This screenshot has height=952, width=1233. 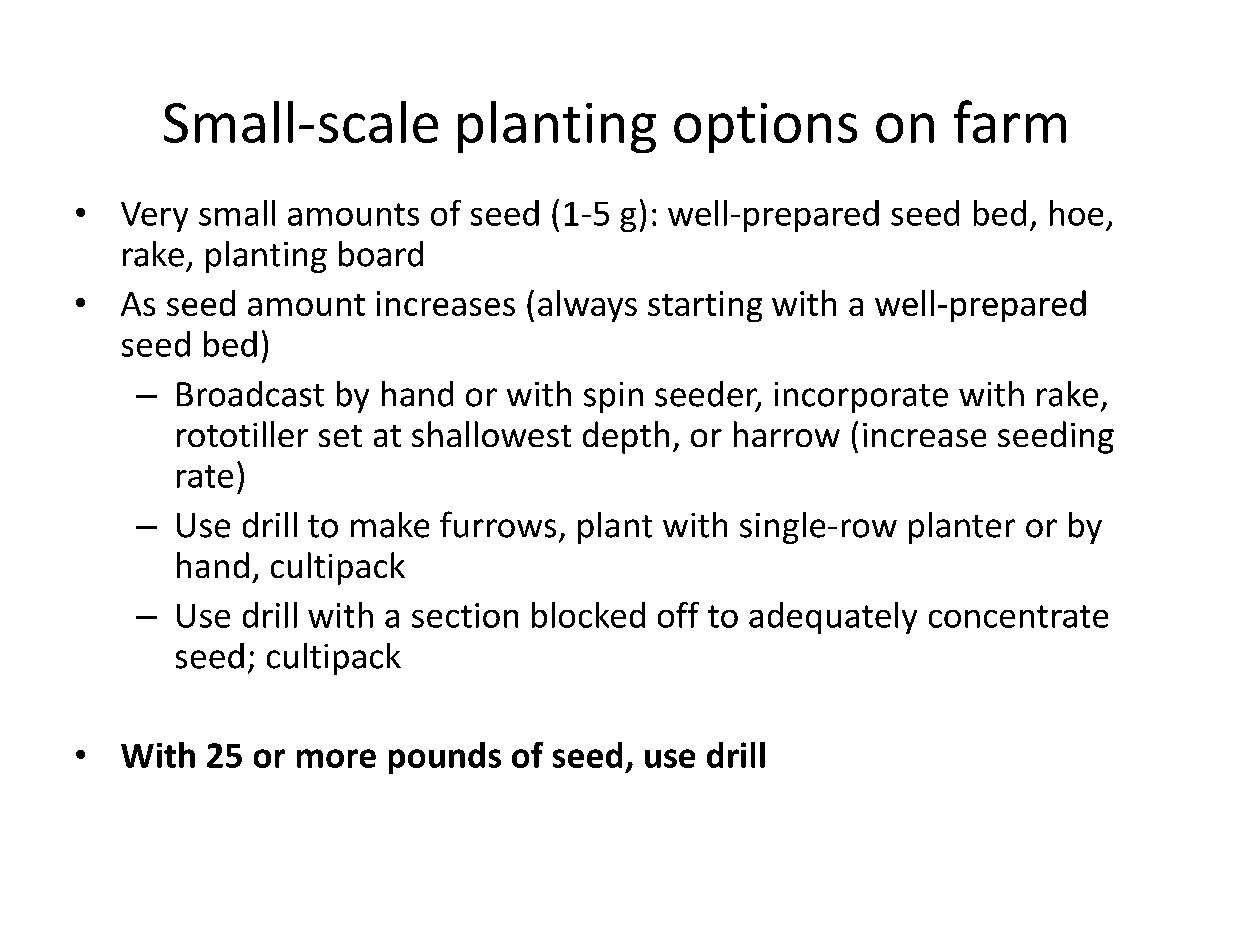 What do you see at coordinates (381, 254) in the screenshot?
I see `board` at bounding box center [381, 254].
